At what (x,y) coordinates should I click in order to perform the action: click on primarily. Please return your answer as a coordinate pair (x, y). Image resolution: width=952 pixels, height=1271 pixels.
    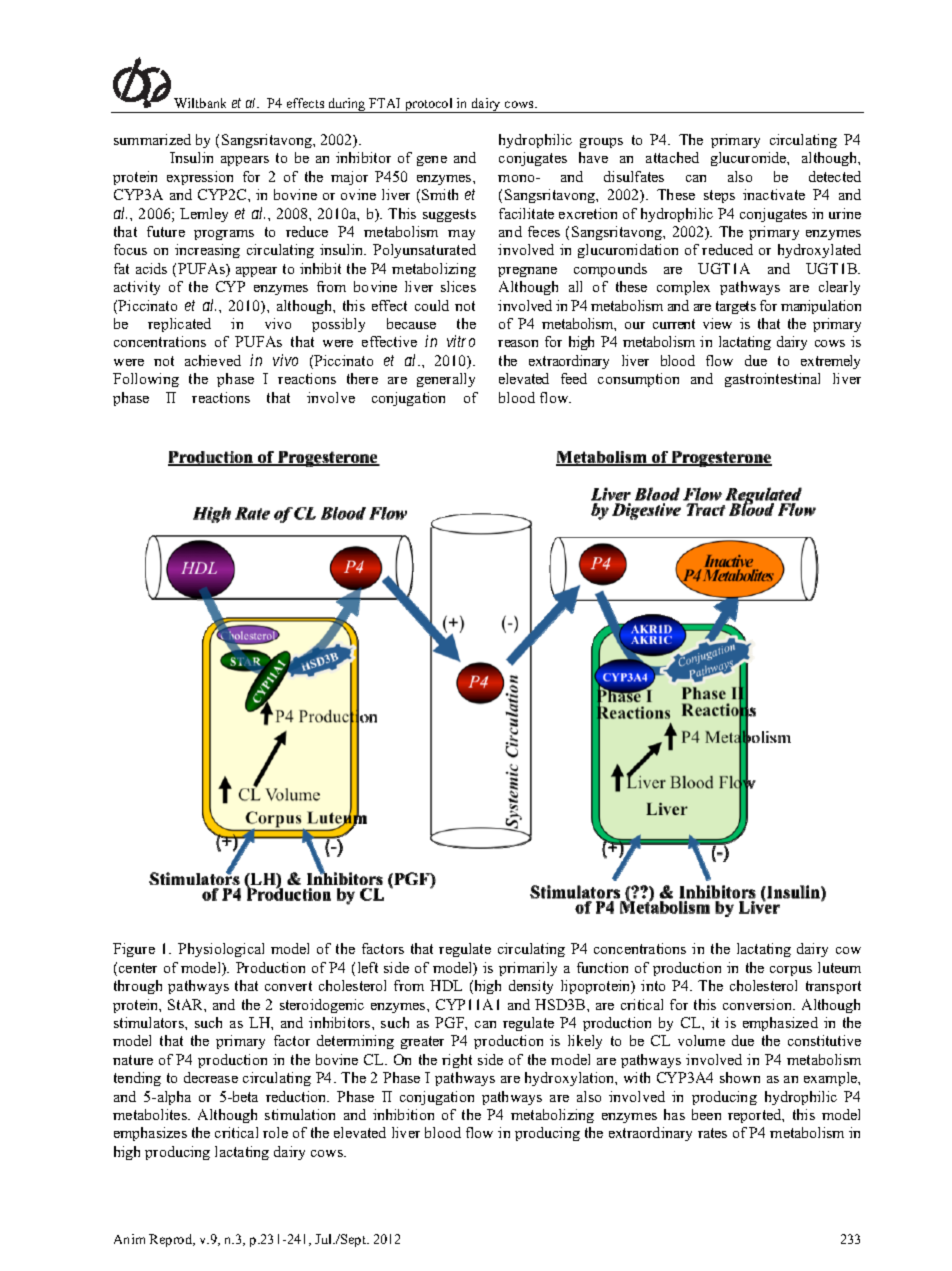
    Looking at the image, I should click on (528, 969).
